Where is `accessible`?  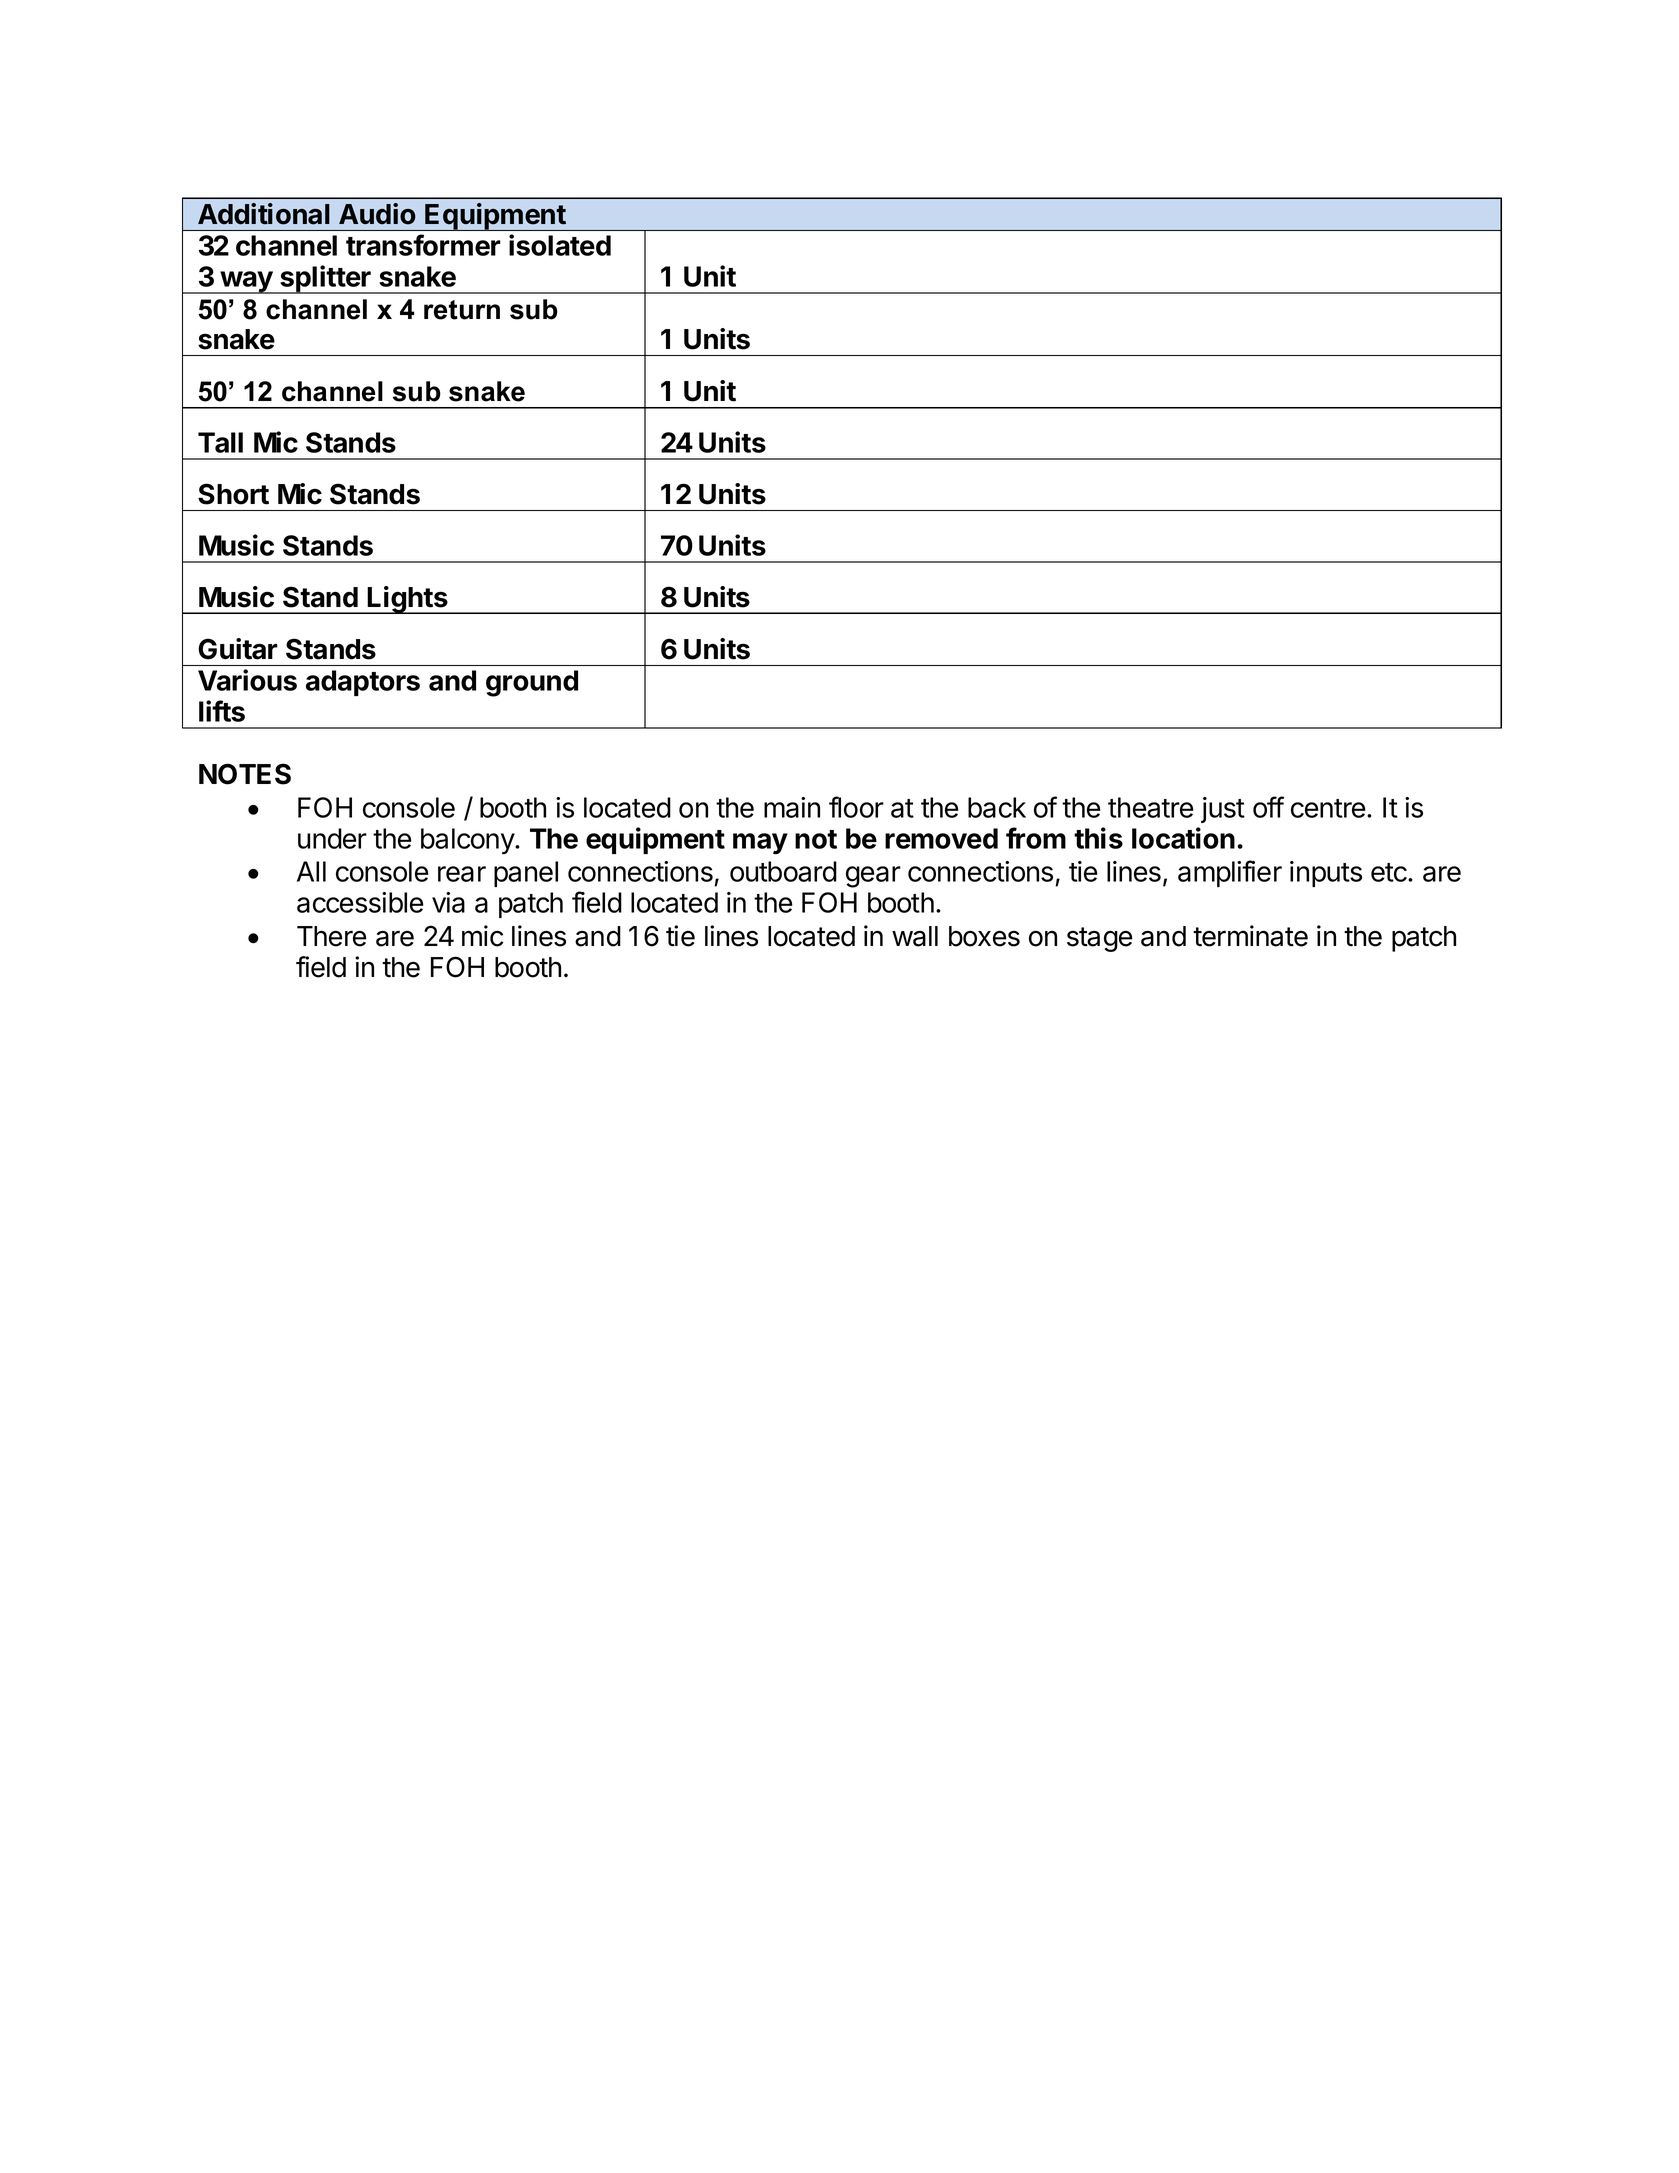
accessible is located at coordinates (360, 902).
